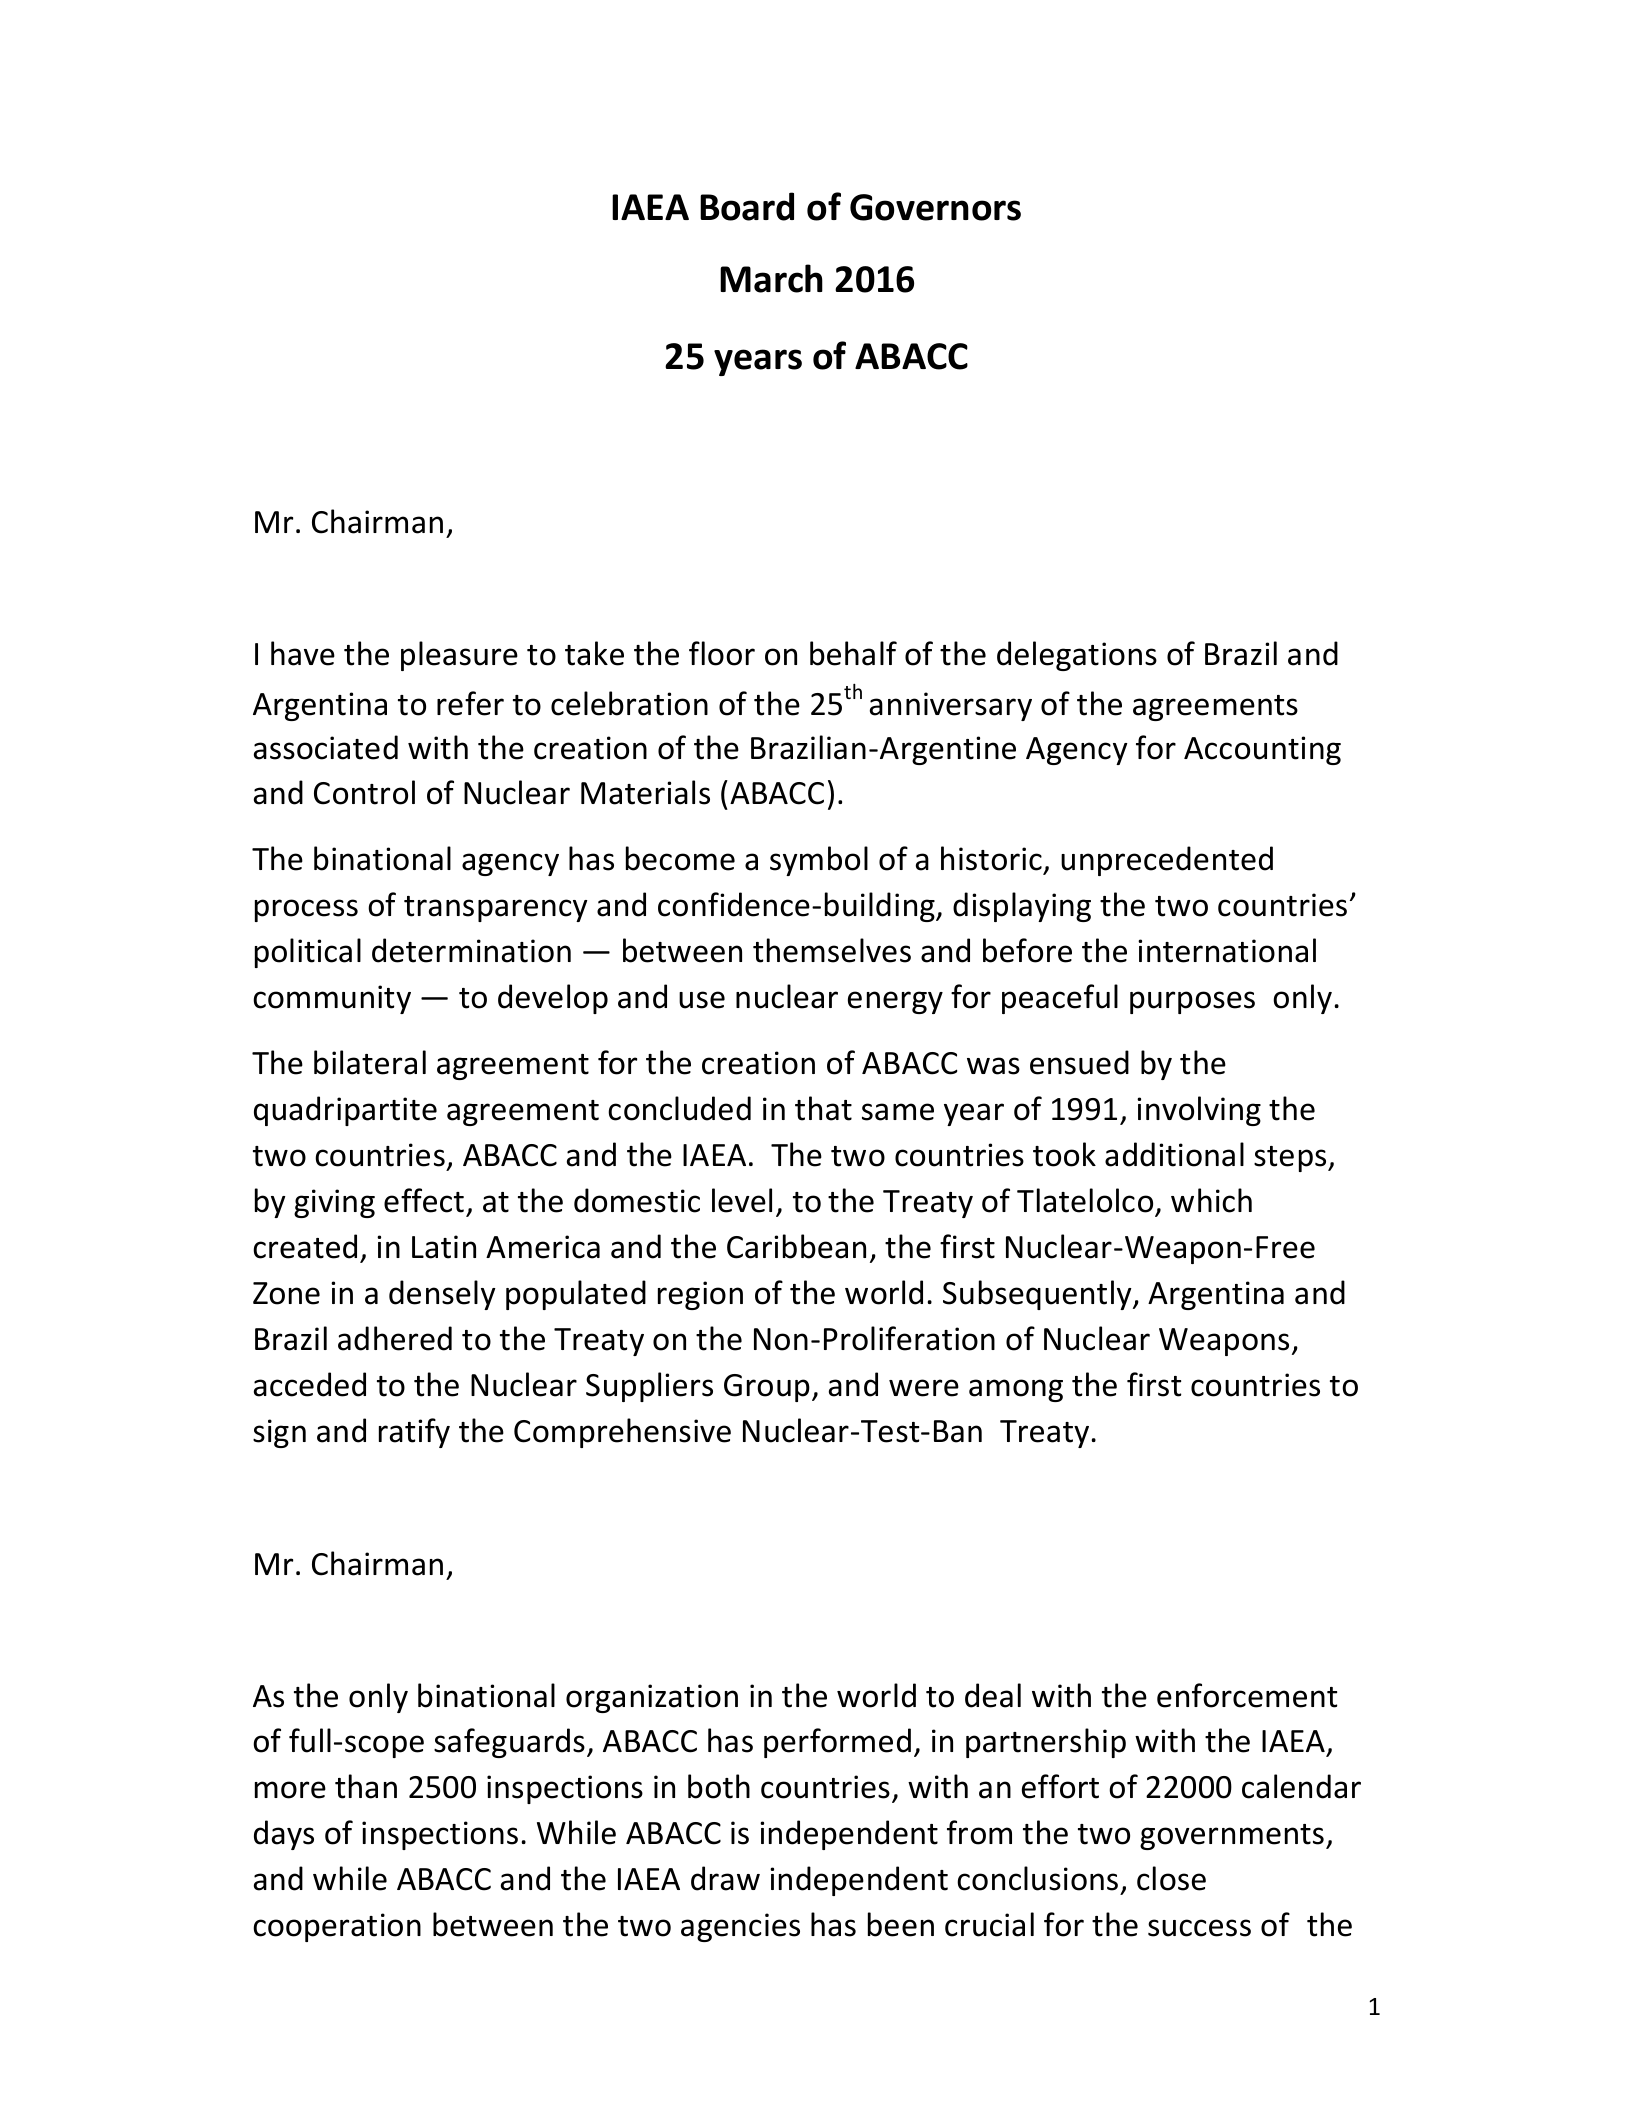 The image size is (1629, 2108). What do you see at coordinates (771, 278) in the screenshot?
I see `March` at bounding box center [771, 278].
